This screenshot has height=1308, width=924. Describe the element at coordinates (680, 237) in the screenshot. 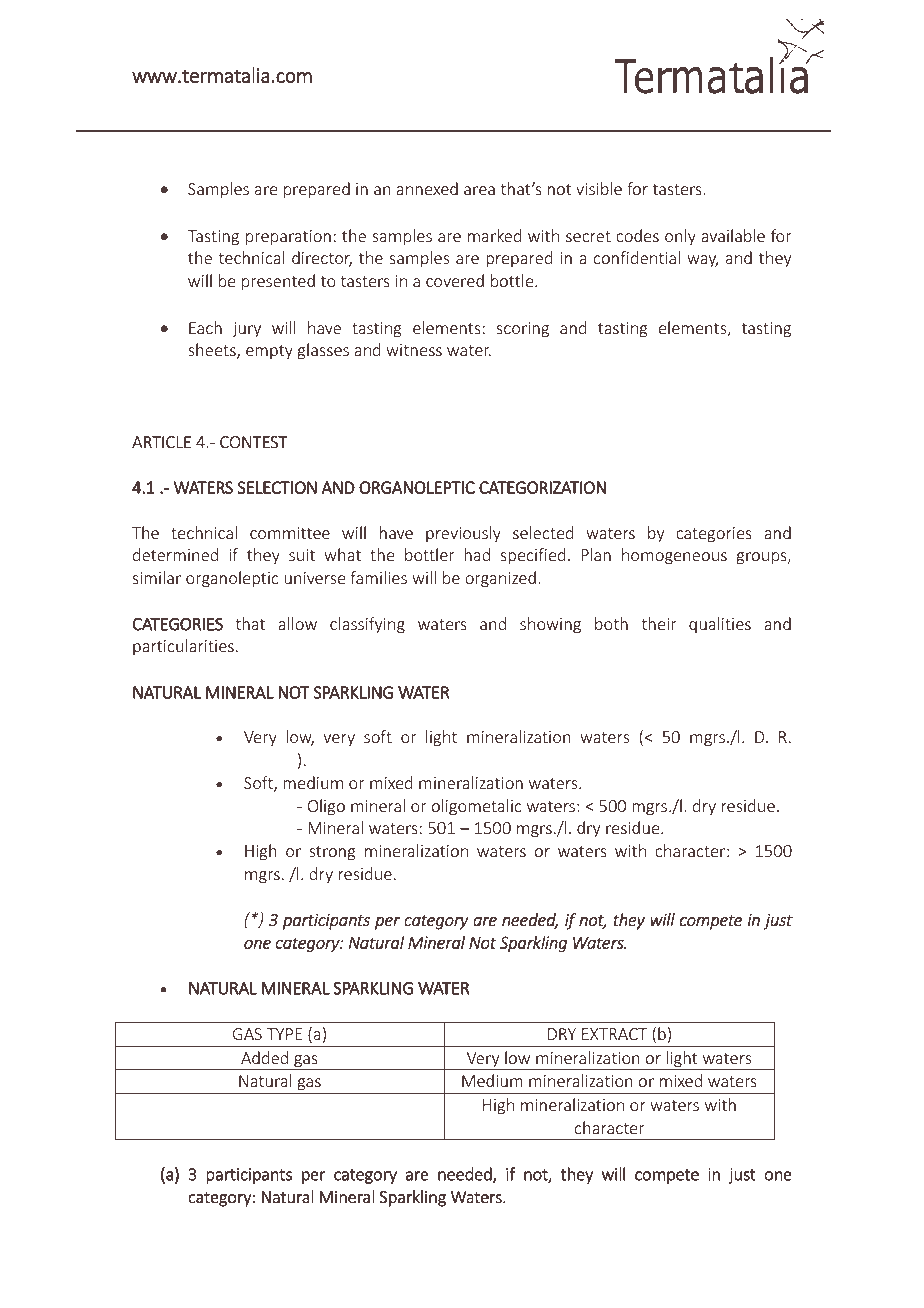

I see `only` at that location.
